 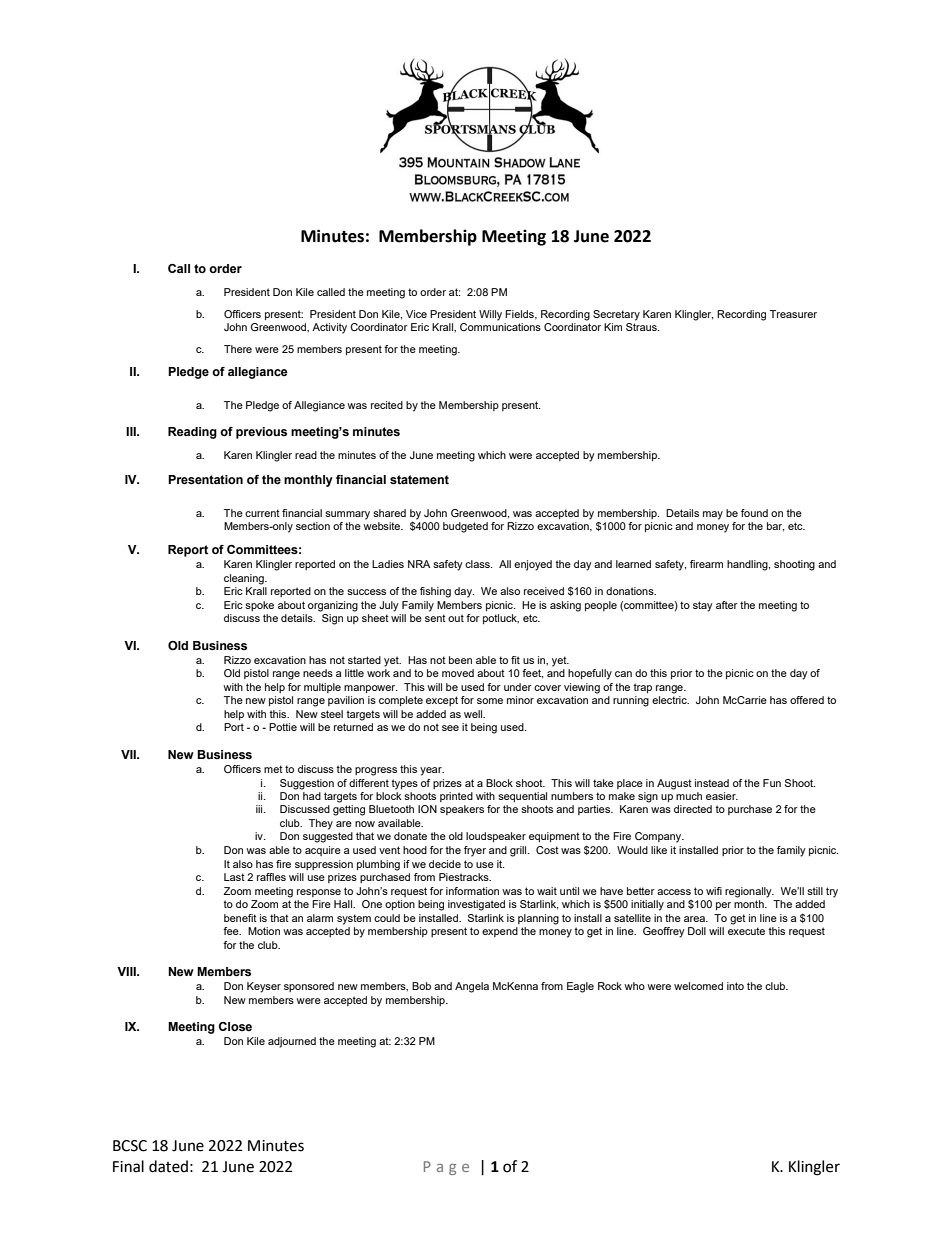 What do you see at coordinates (259, 606) in the document?
I see `spoke` at bounding box center [259, 606].
